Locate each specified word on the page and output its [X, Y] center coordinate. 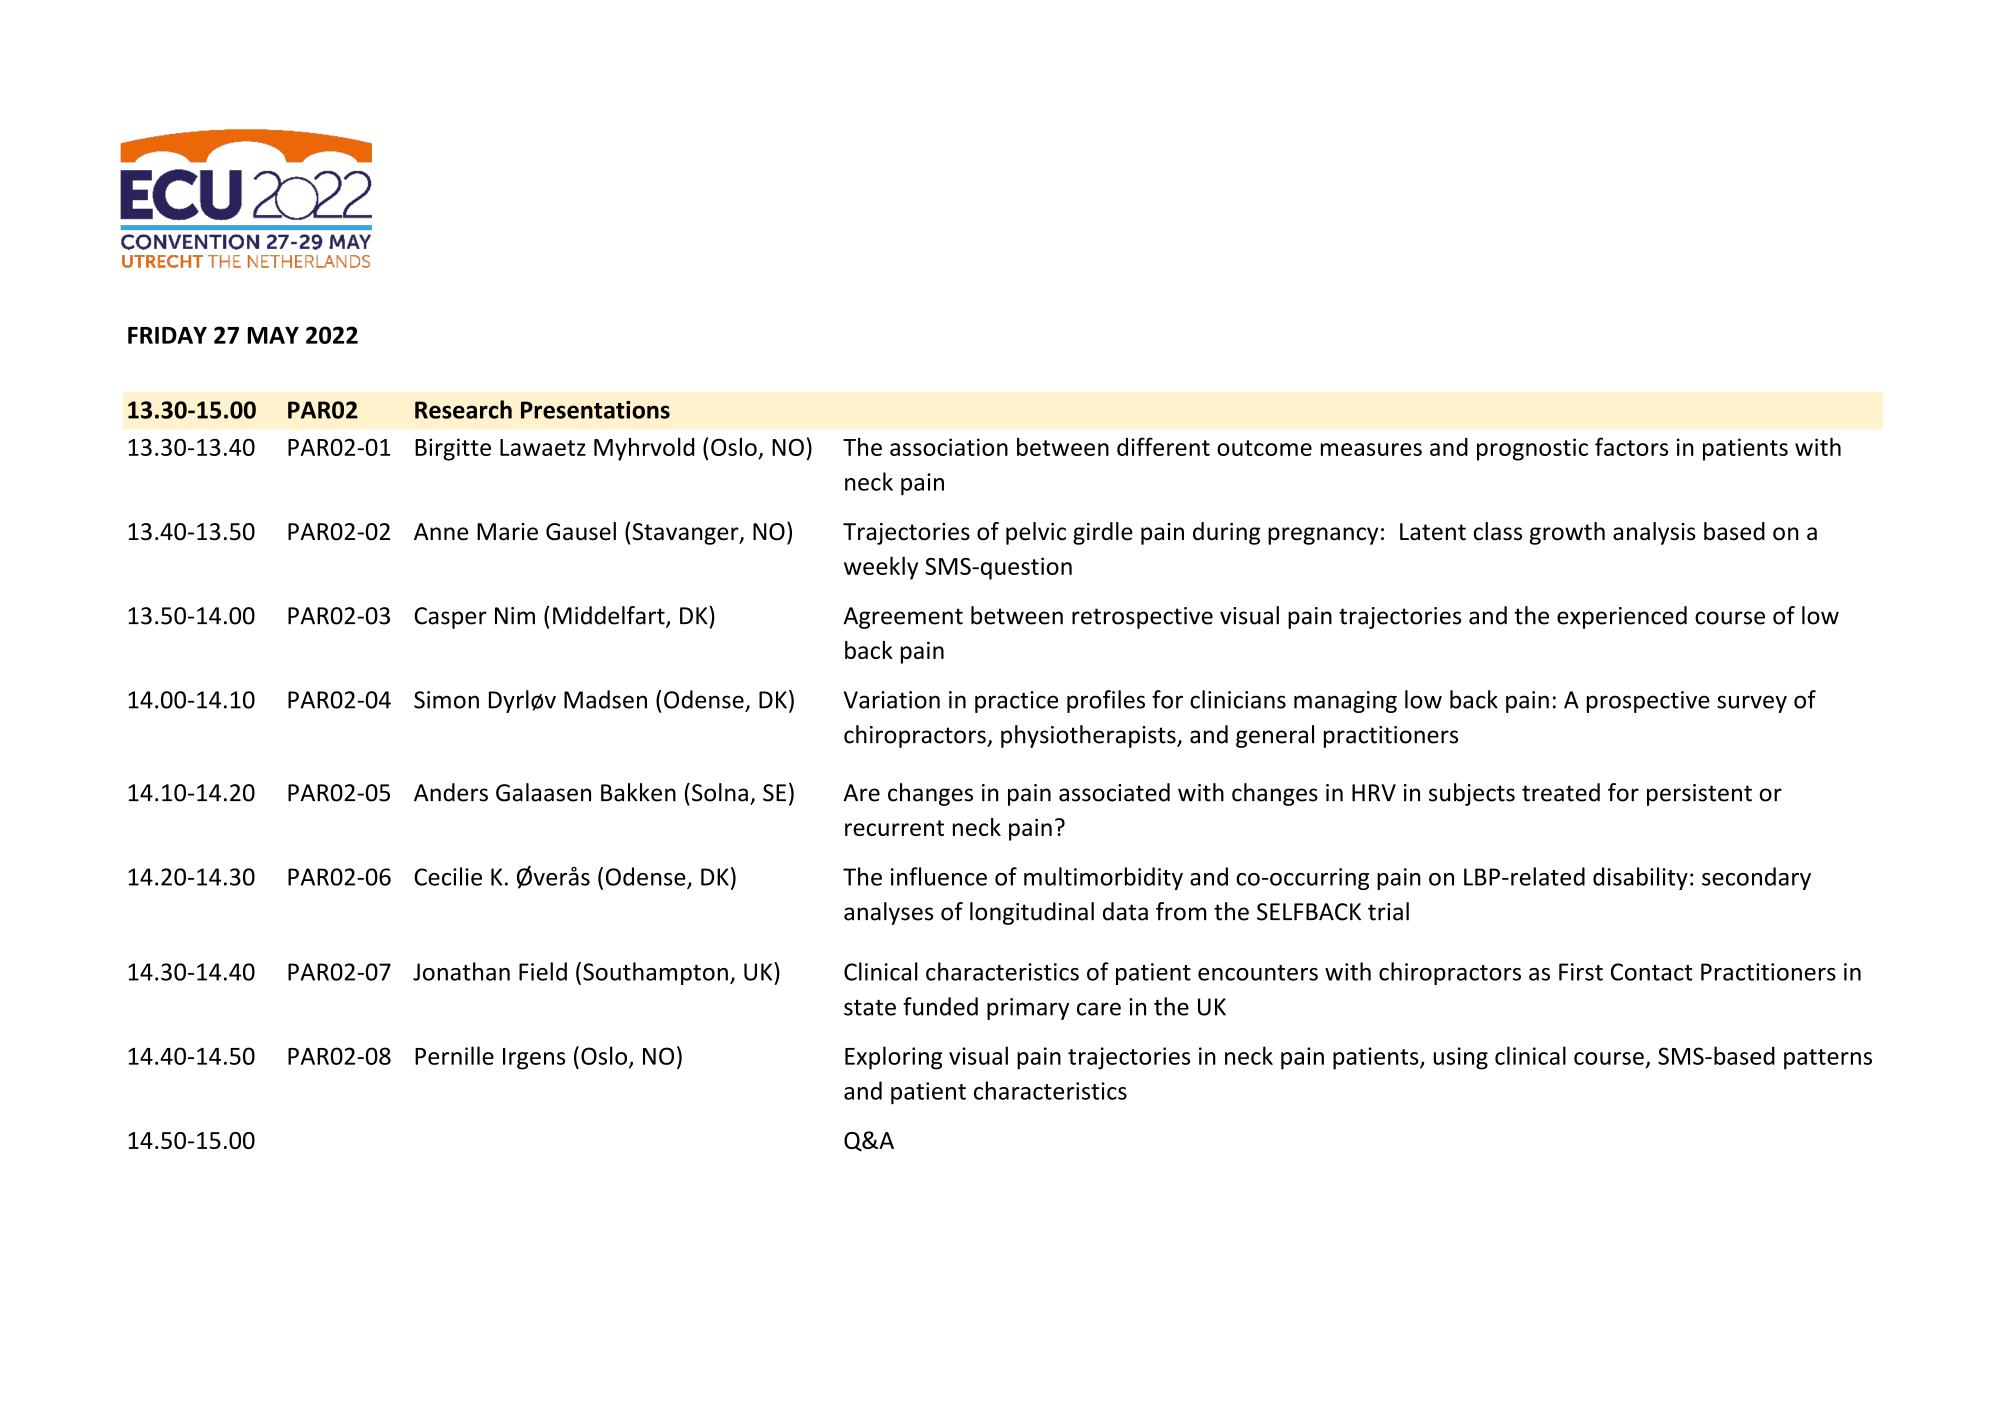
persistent [1699, 795]
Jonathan [461, 971]
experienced [1622, 617]
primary [1028, 1009]
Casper [450, 618]
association [949, 447]
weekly [881, 568]
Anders [451, 792]
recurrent [894, 828]
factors [1631, 446]
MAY [273, 335]
